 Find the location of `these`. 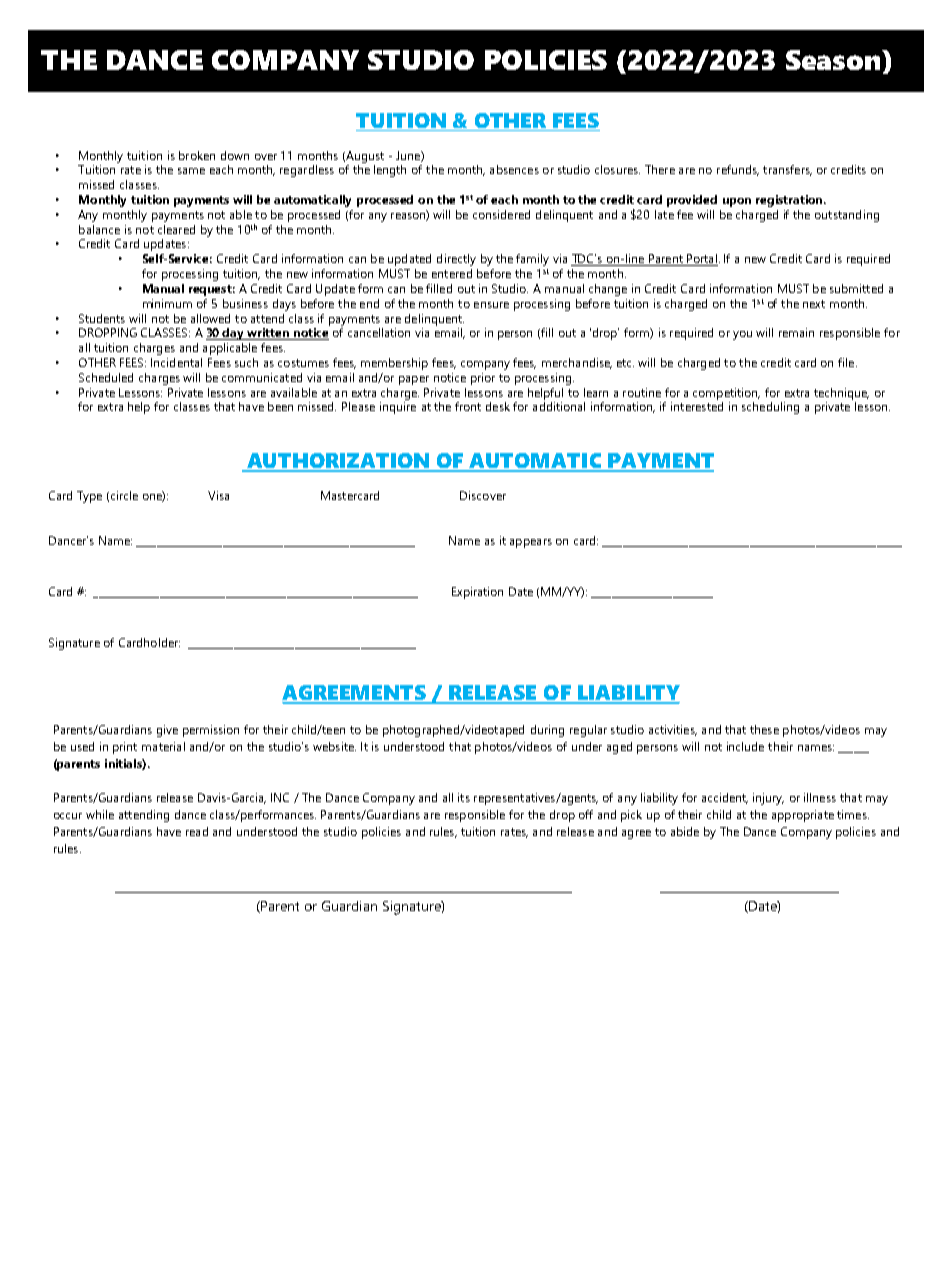

these is located at coordinates (764, 729).
